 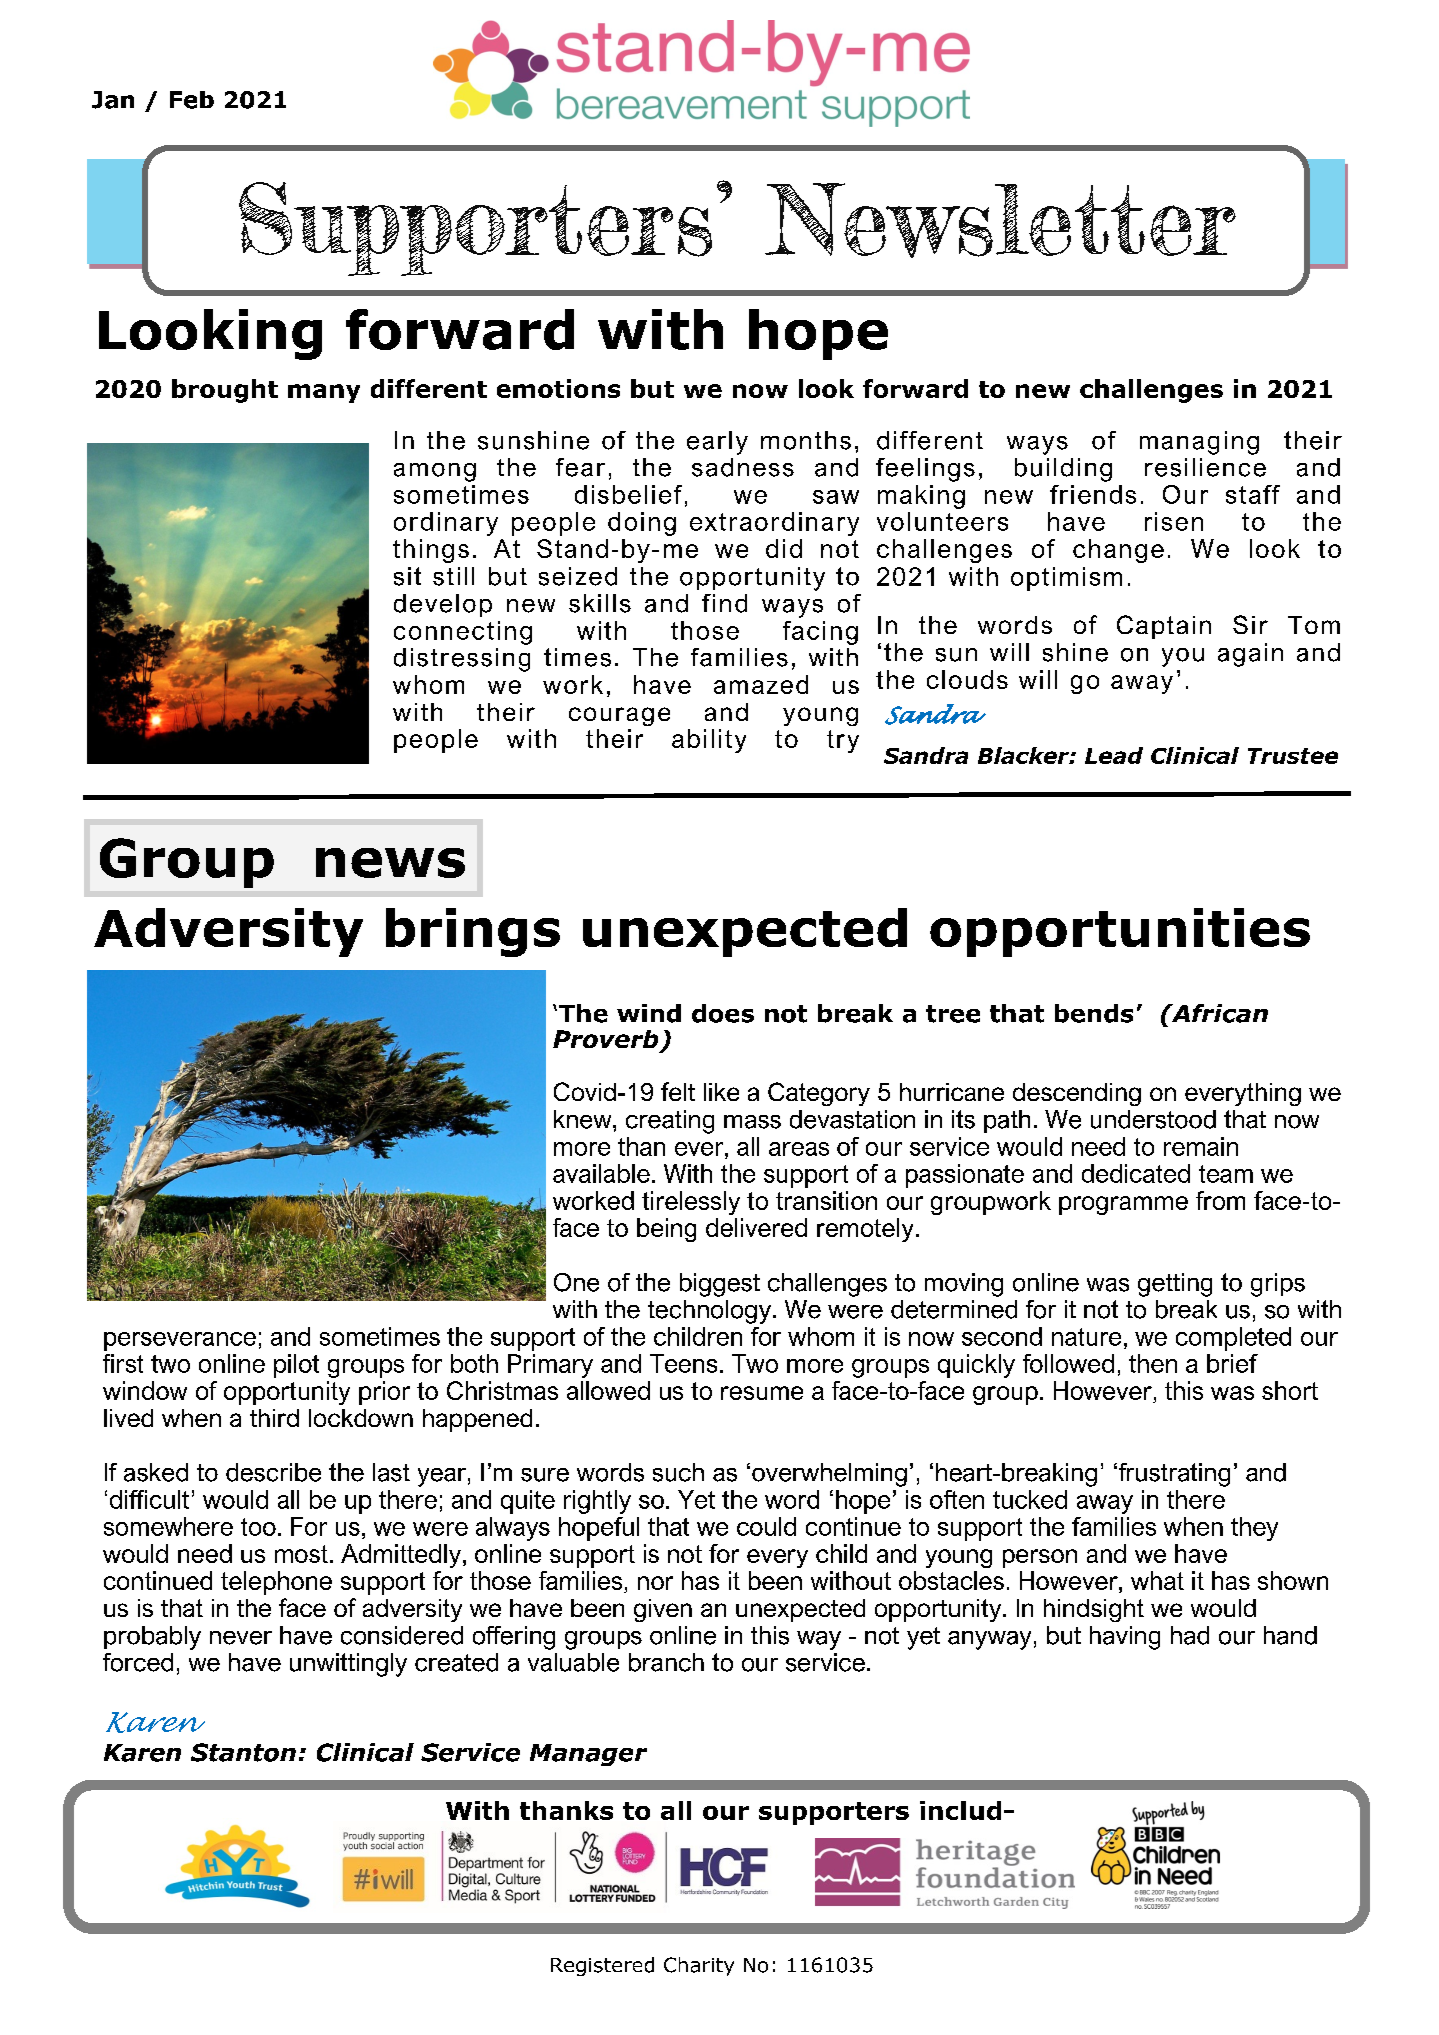 What do you see at coordinates (1094, 1013) in the screenshot?
I see `bends` at bounding box center [1094, 1013].
